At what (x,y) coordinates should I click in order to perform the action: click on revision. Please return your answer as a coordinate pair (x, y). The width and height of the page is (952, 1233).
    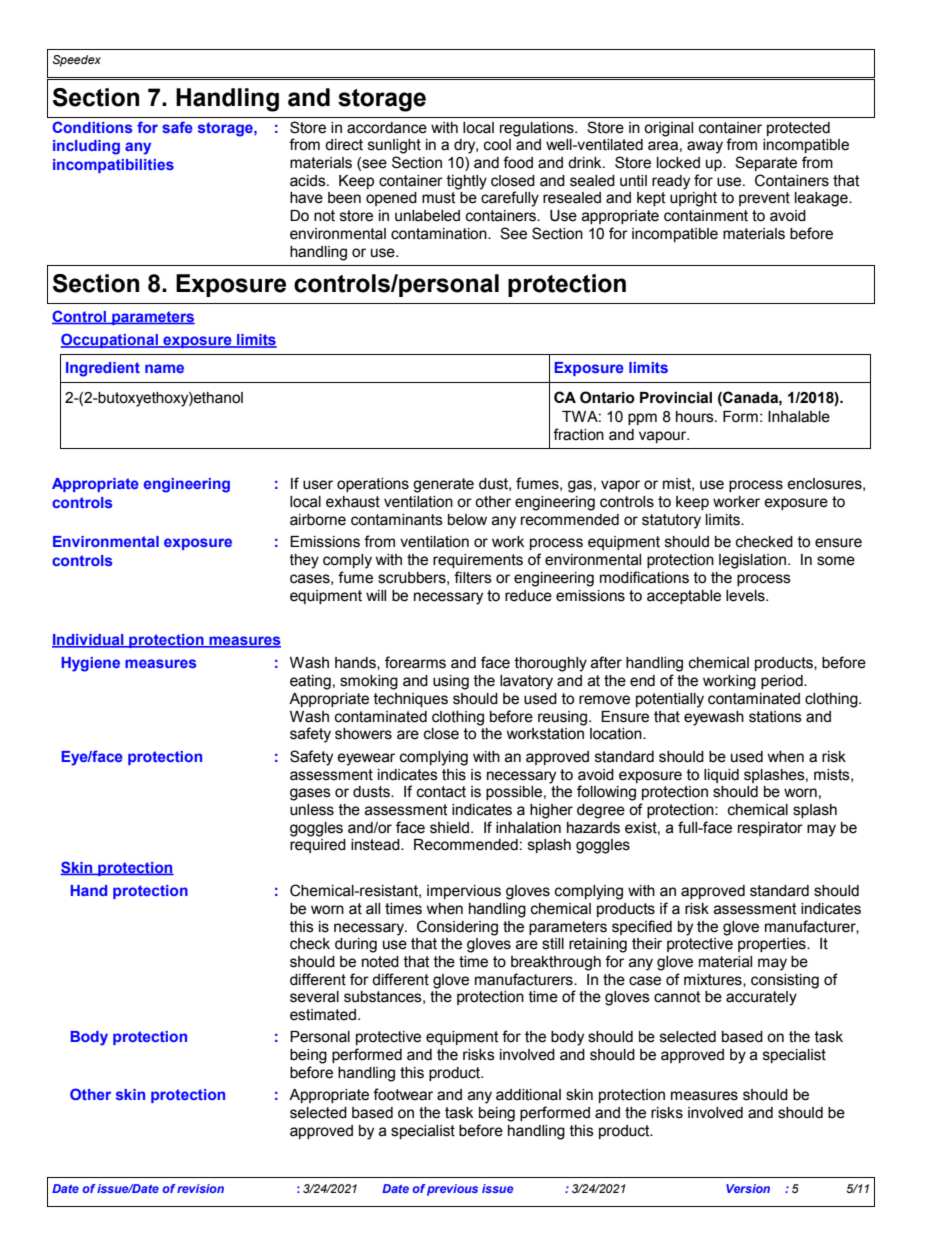
    Looking at the image, I should click on (200, 1188).
